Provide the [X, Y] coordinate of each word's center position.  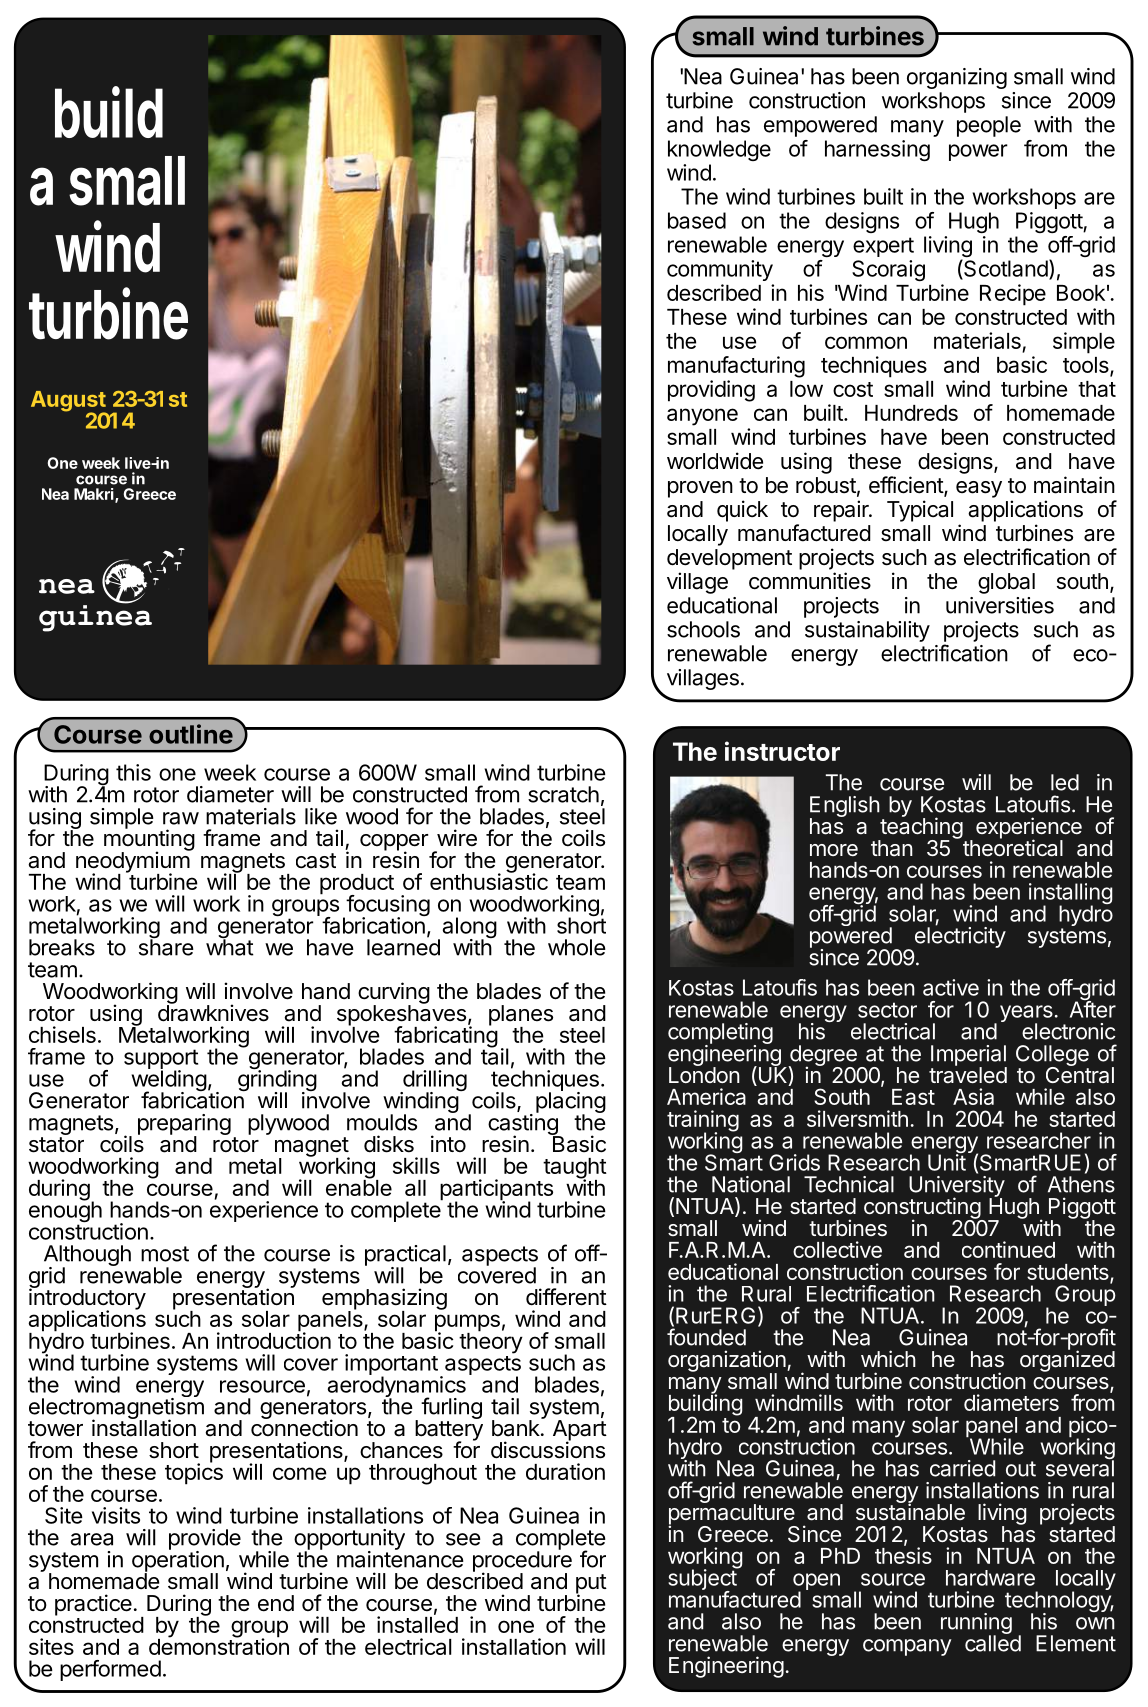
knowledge [719, 150]
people [989, 126]
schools [703, 629]
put [591, 1585]
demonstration [219, 1645]
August [69, 402]
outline [191, 734]
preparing [184, 1125]
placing [571, 1103]
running [976, 1625]
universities [1000, 605]
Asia [973, 1096]
